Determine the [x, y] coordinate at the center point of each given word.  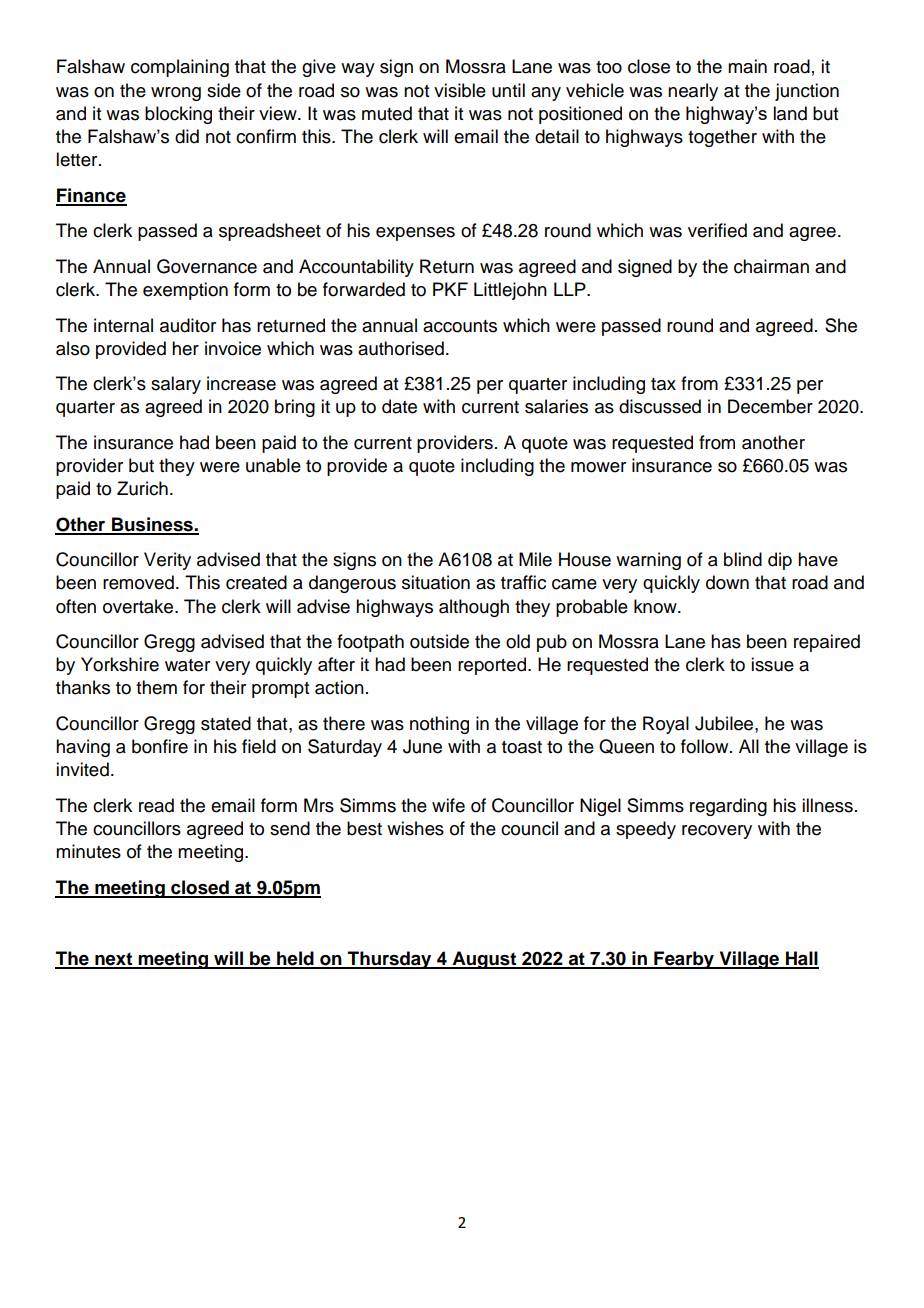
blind [743, 559]
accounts [460, 326]
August [484, 960]
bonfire [160, 746]
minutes [88, 851]
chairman [771, 266]
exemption [185, 291]
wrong [176, 94]
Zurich [142, 488]
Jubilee [725, 723]
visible [460, 90]
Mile [535, 559]
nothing [439, 725]
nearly [693, 92]
